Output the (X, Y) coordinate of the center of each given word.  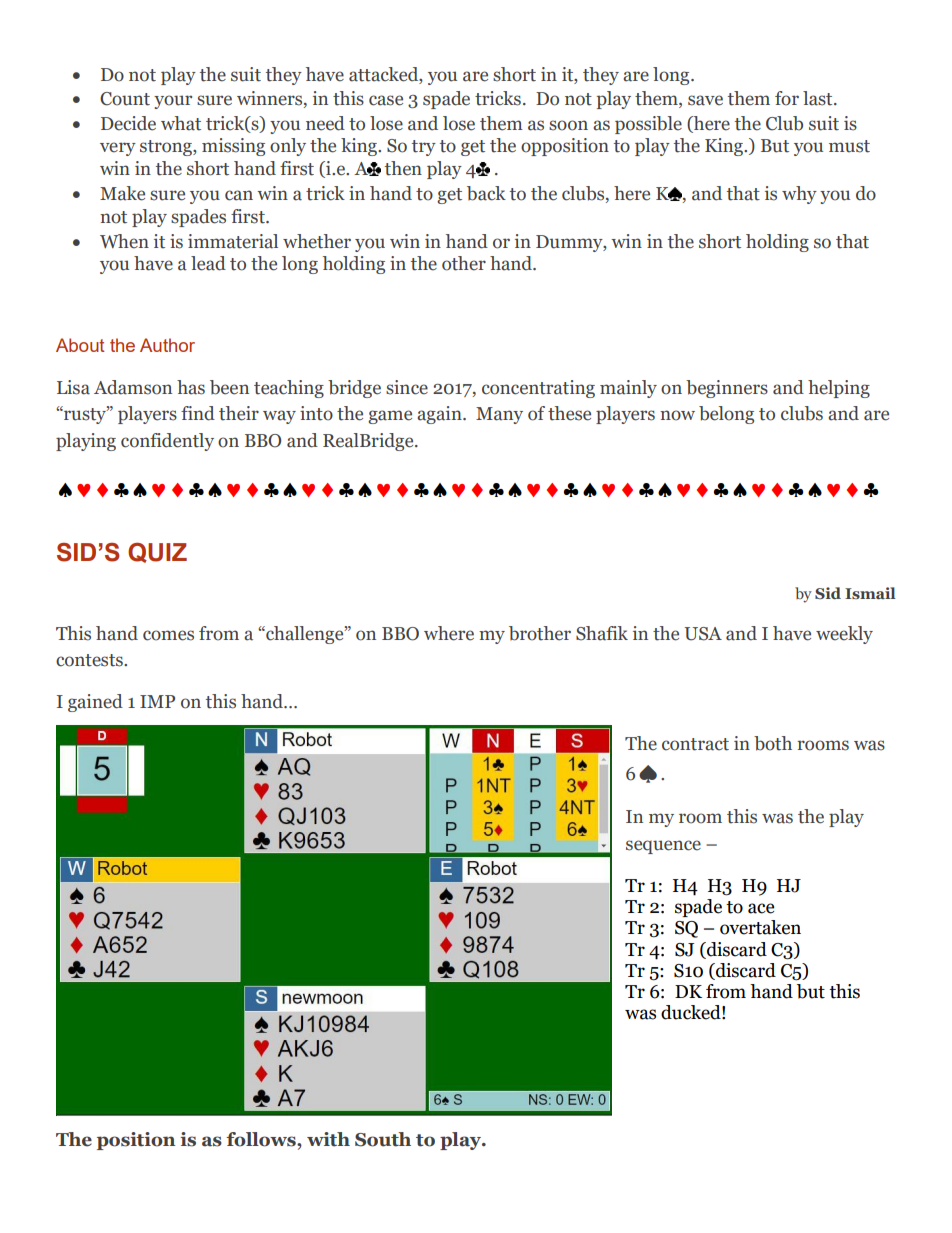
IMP (157, 701)
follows (262, 1139)
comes (168, 635)
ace (761, 908)
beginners (727, 389)
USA (703, 634)
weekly (844, 635)
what (181, 123)
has (191, 387)
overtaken (760, 927)
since (407, 387)
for (787, 98)
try (424, 148)
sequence (663, 847)
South (383, 1139)
